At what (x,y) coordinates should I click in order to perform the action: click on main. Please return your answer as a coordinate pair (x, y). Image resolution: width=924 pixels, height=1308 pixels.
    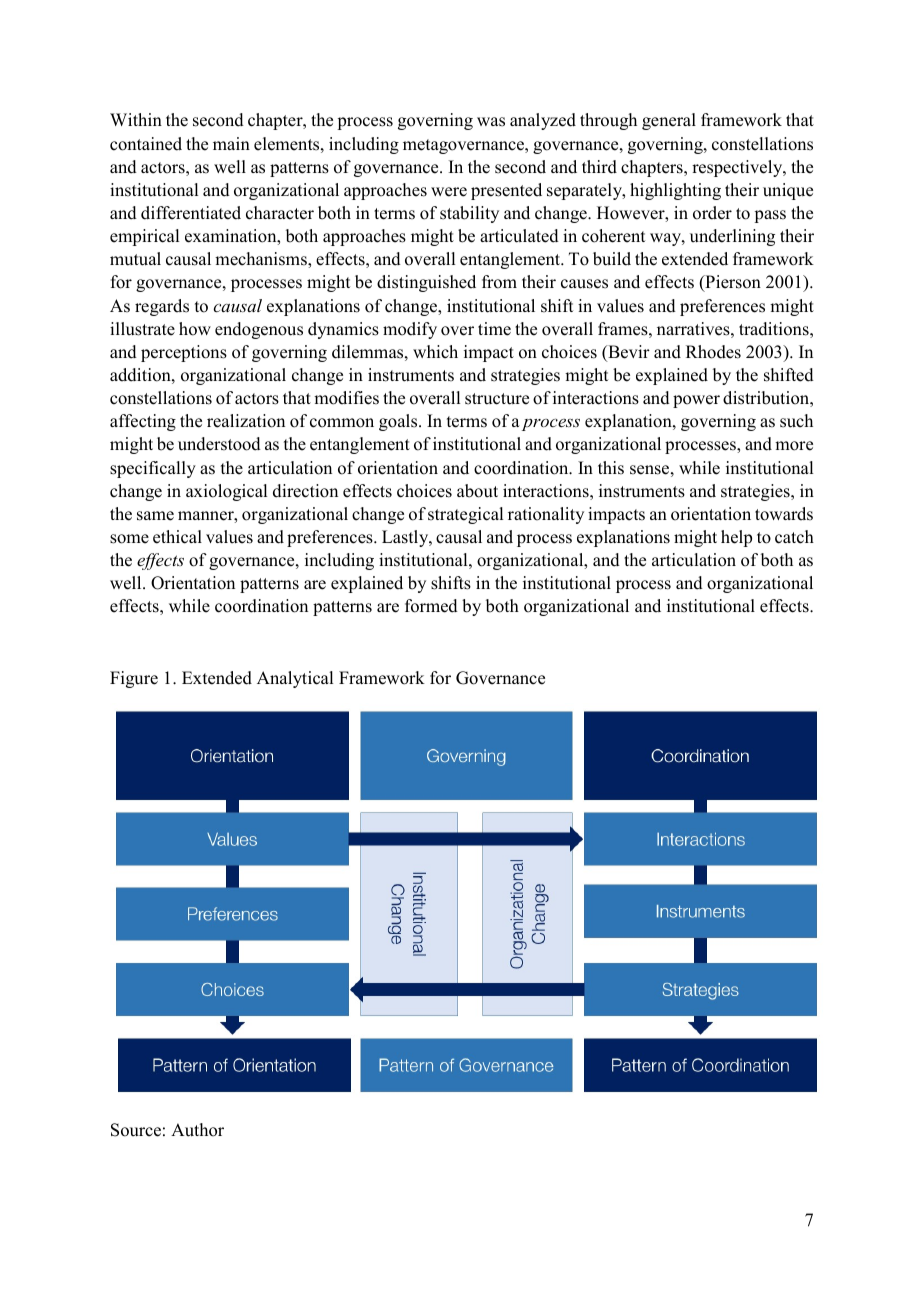
    Looking at the image, I should click on (231, 143).
